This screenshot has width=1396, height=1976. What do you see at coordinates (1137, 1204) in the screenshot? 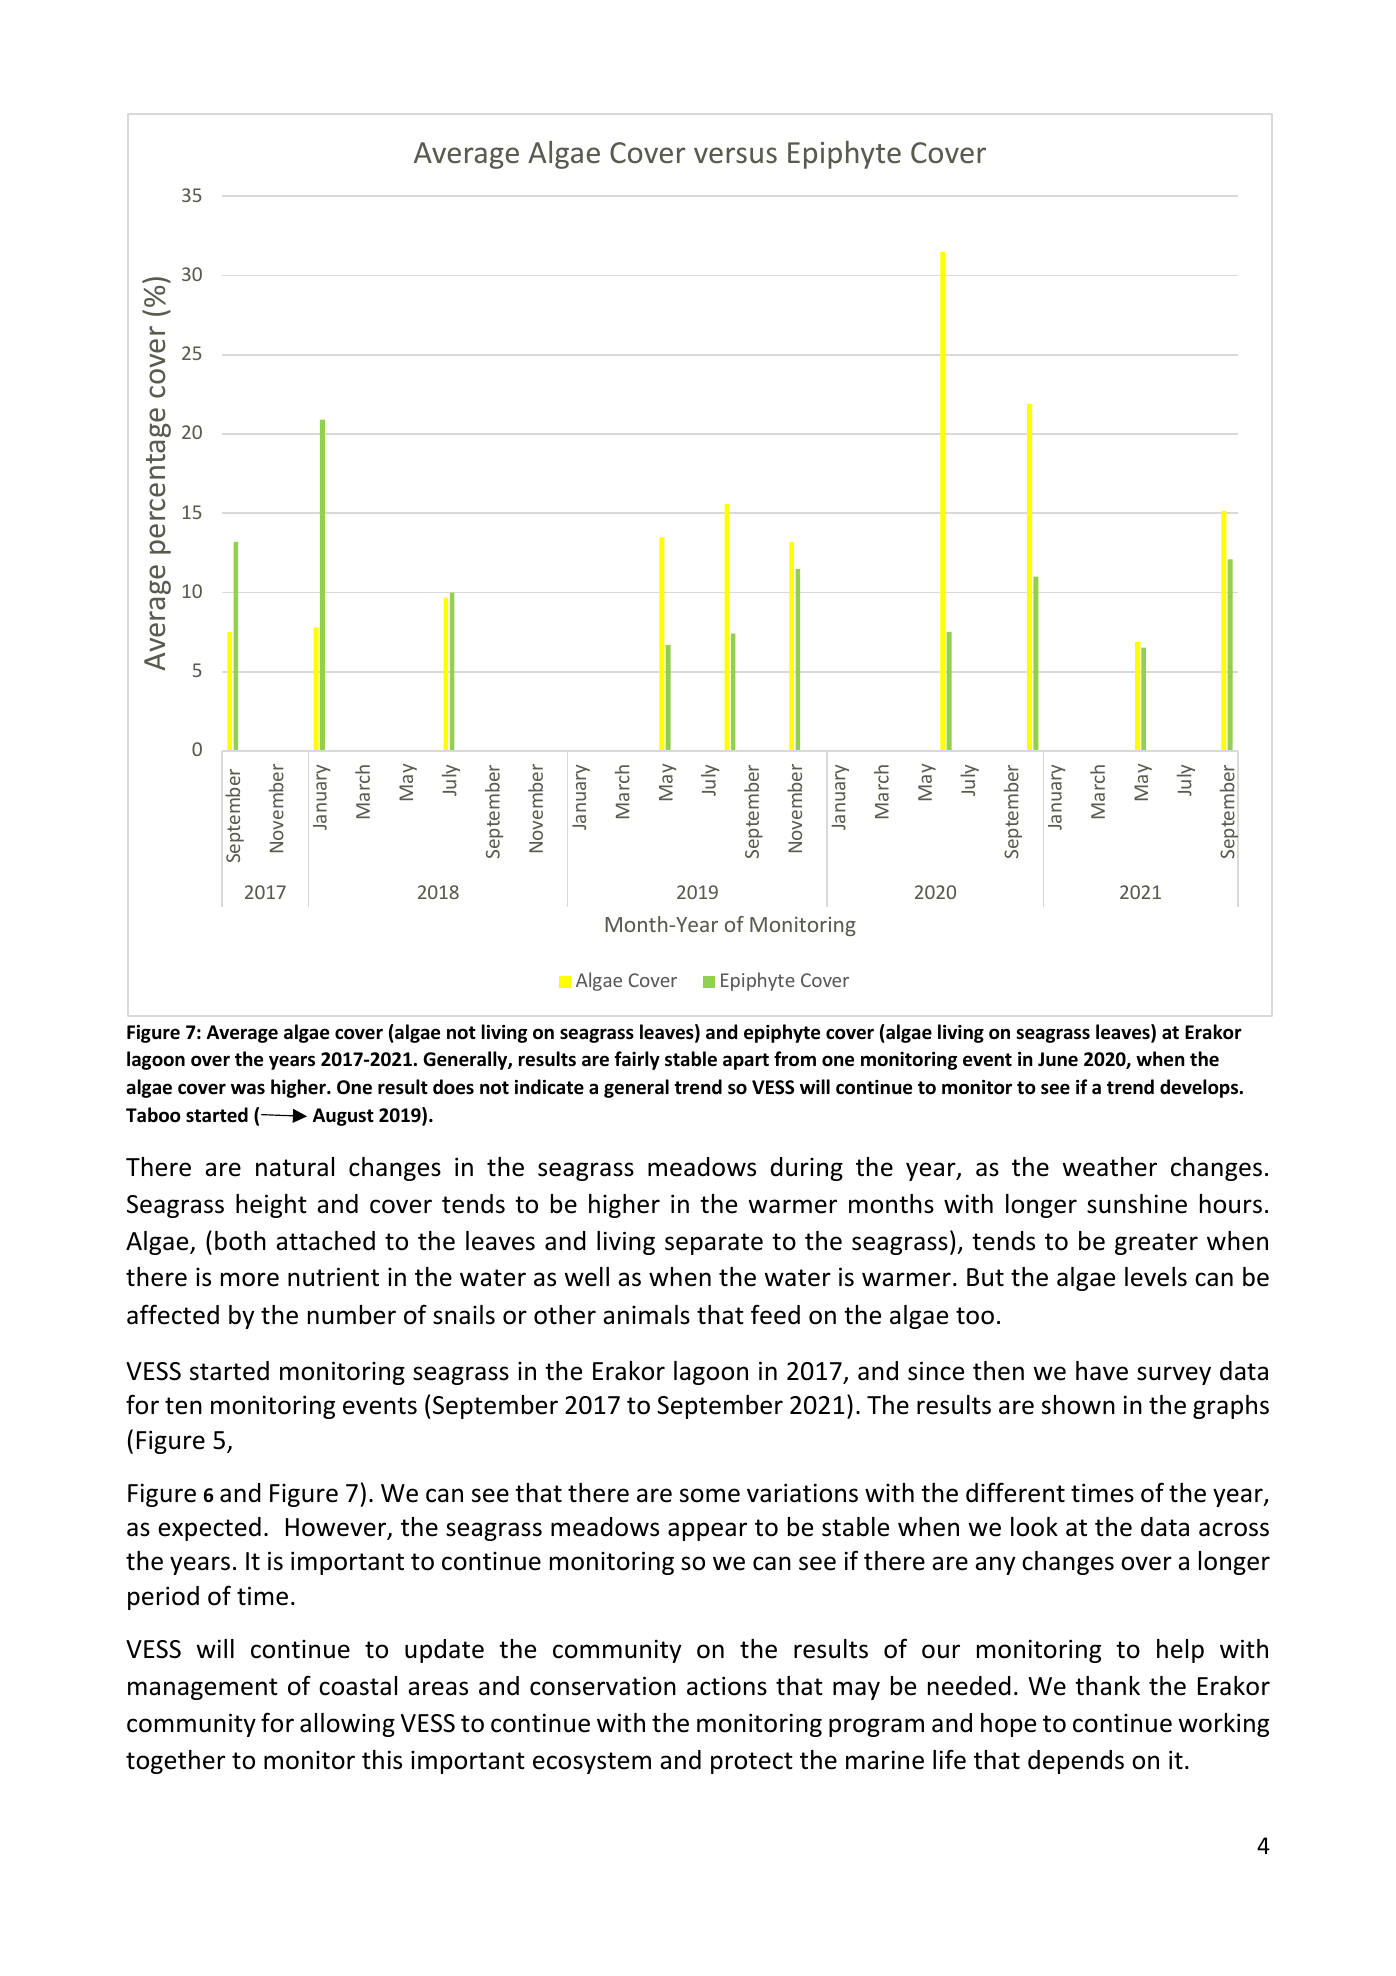
I see `sunshine` at bounding box center [1137, 1204].
